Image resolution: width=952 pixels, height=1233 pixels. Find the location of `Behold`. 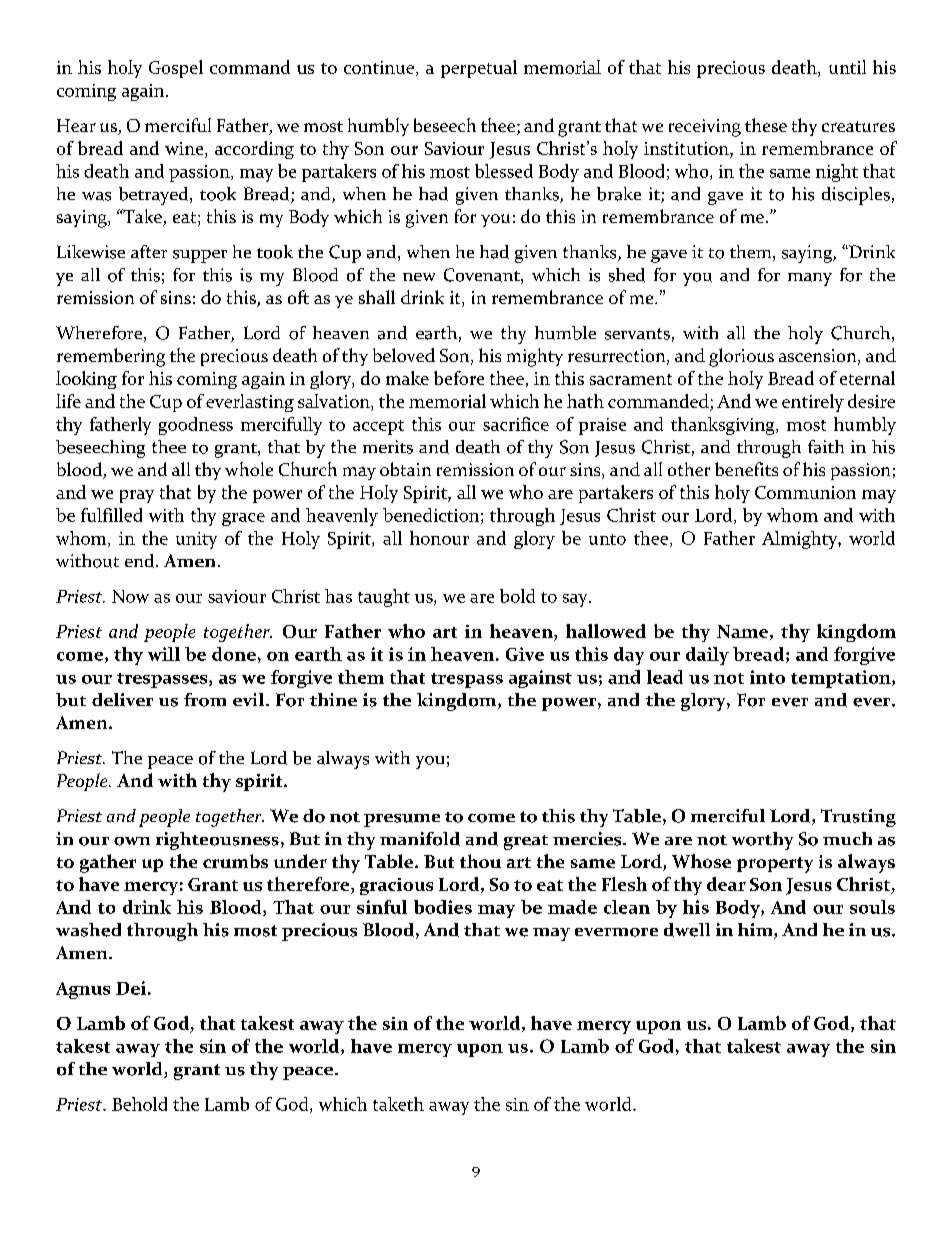

Behold is located at coordinates (139, 1104).
